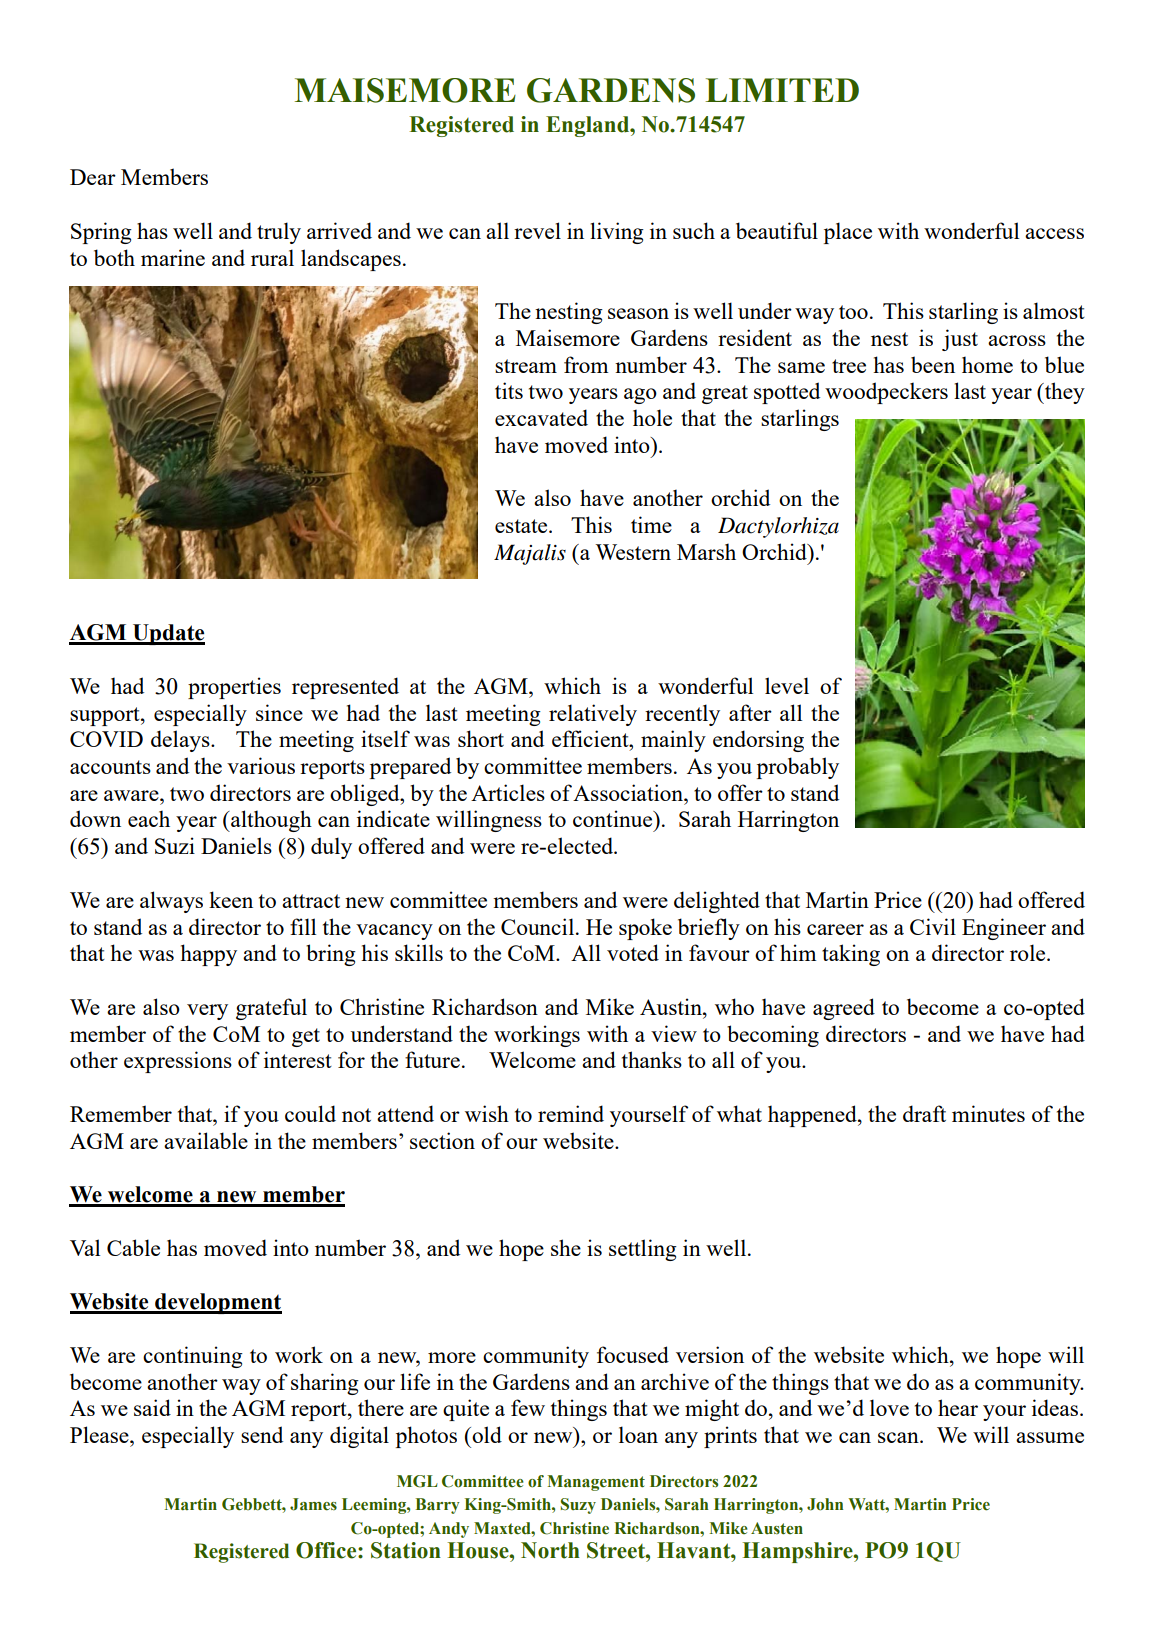 Image resolution: width=1154 pixels, height=1633 pixels. I want to click on Update, so click(168, 634).
